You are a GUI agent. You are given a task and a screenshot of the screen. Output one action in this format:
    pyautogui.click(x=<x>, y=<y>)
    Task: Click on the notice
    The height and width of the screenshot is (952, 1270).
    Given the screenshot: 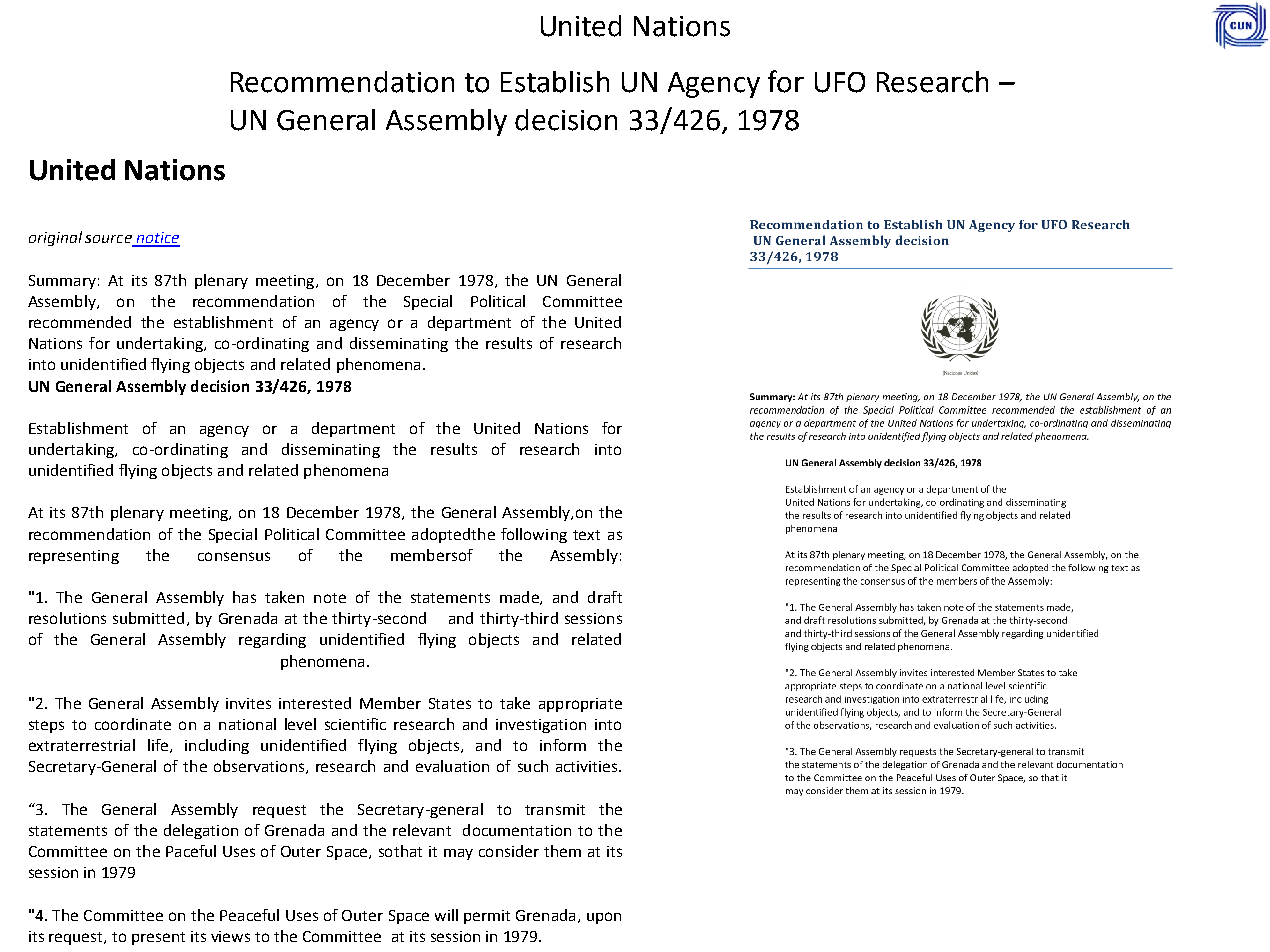 What is the action you would take?
    pyautogui.click(x=157, y=239)
